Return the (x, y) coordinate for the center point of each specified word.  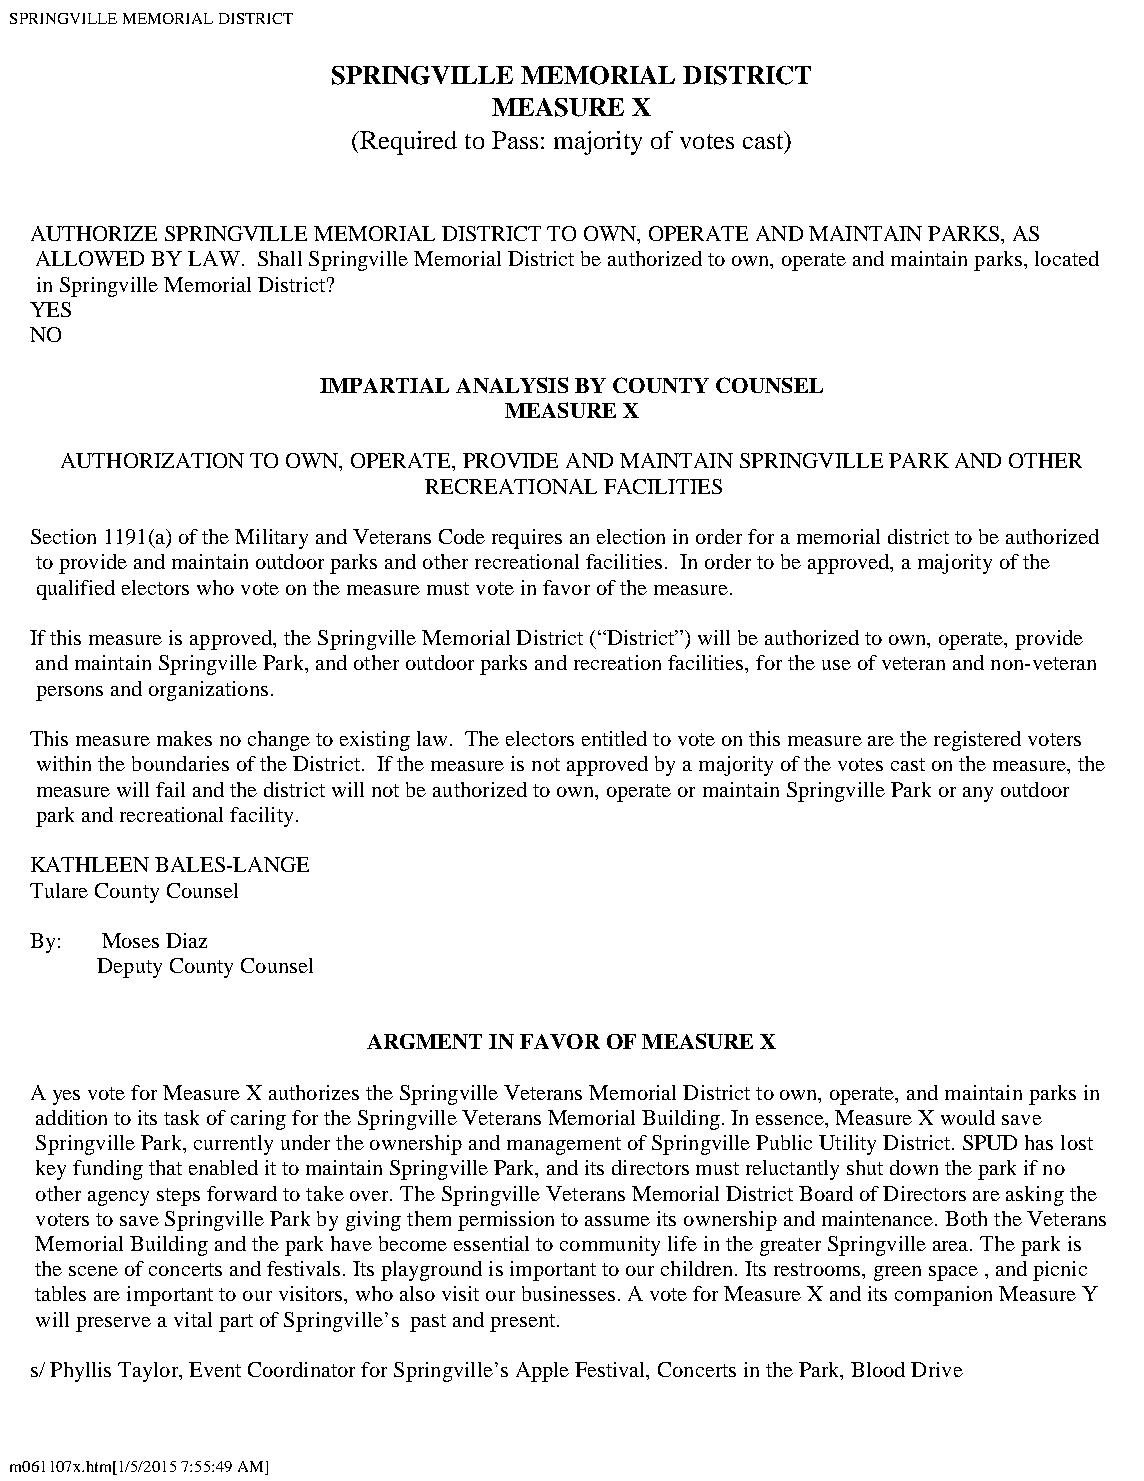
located (1067, 258)
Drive (937, 1369)
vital (193, 1319)
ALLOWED (90, 258)
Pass (515, 140)
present (522, 1323)
